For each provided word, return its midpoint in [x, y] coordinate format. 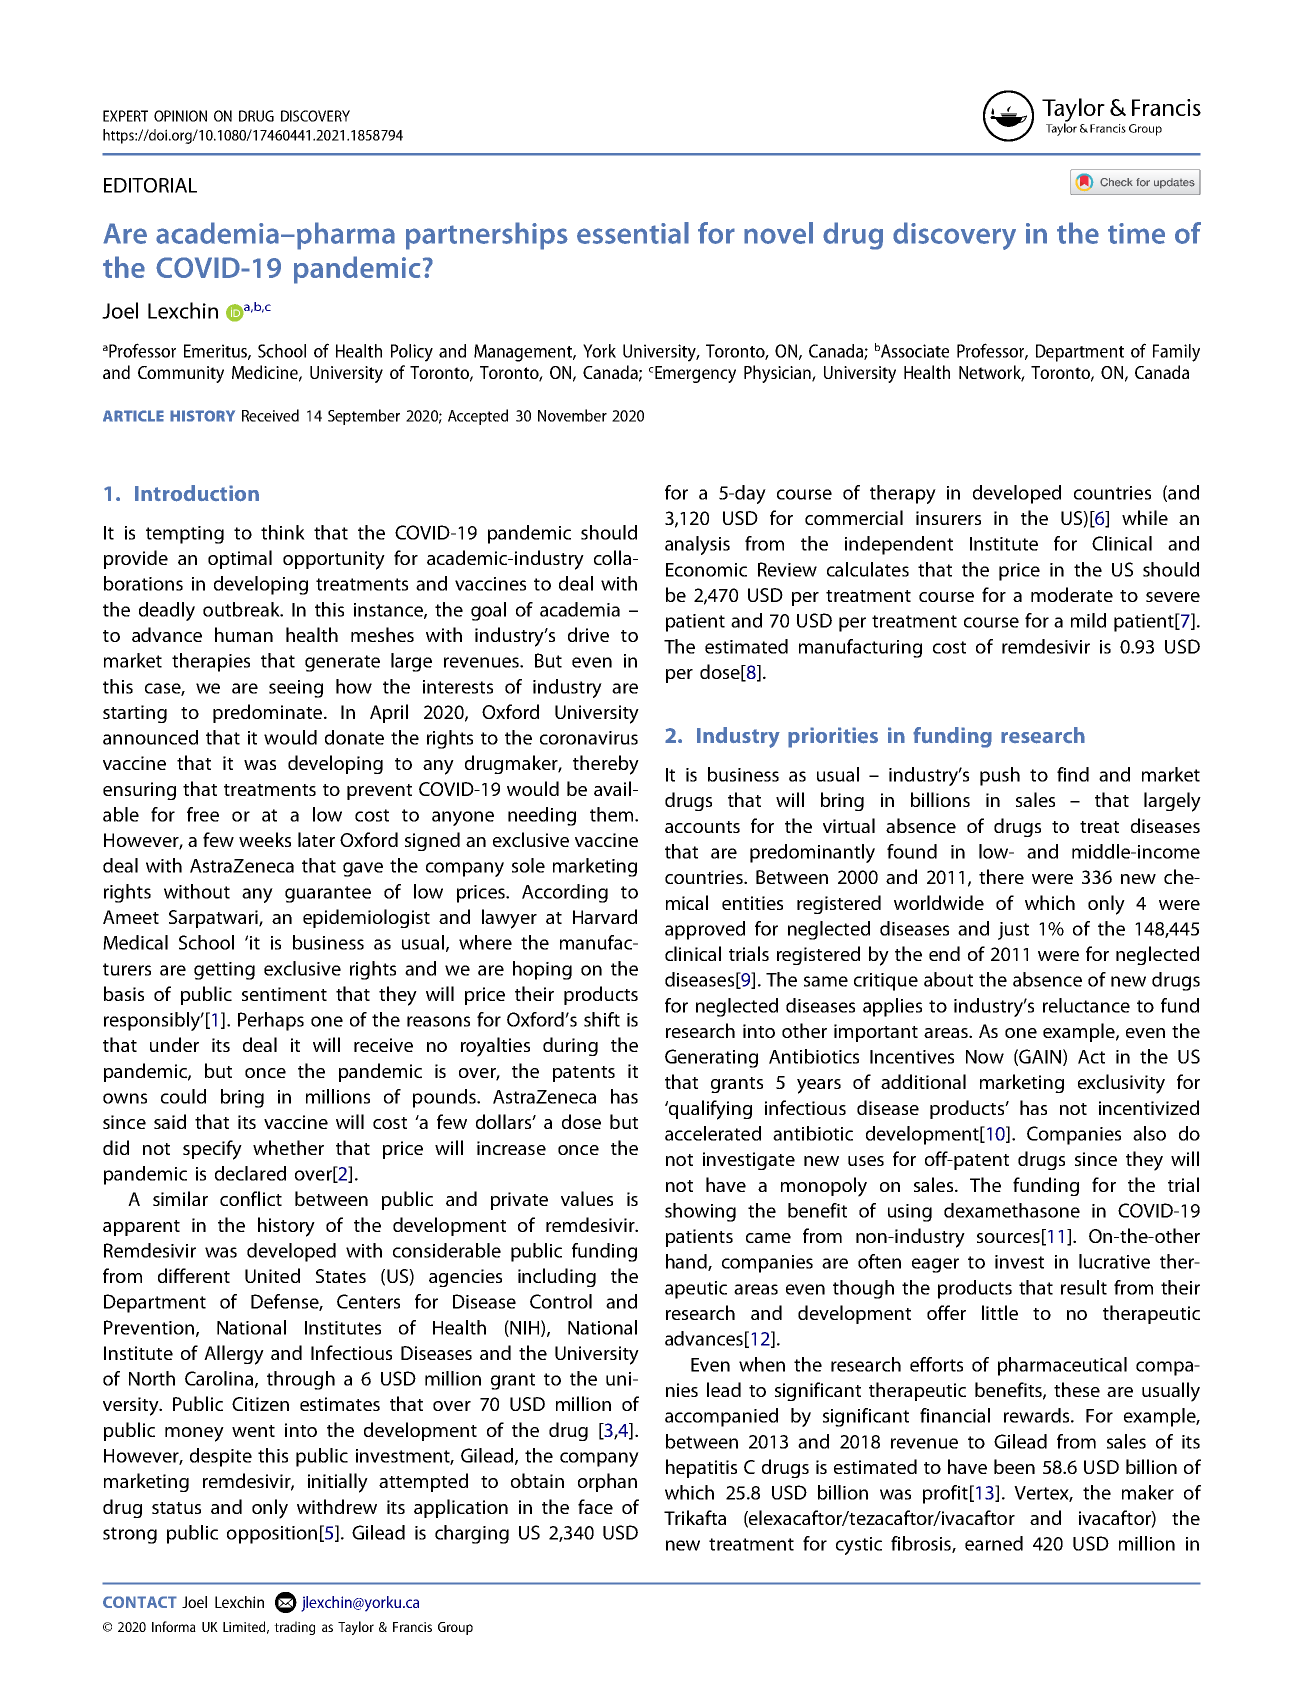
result [1084, 1287]
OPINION [180, 116]
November [572, 415]
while [1145, 517]
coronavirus [589, 738]
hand [687, 1262]
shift [602, 1019]
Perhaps [271, 1021]
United [272, 1275]
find [1073, 774]
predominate [269, 713]
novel [778, 233]
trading [294, 1628]
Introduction [197, 493]
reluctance [1086, 1005]
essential [633, 233]
